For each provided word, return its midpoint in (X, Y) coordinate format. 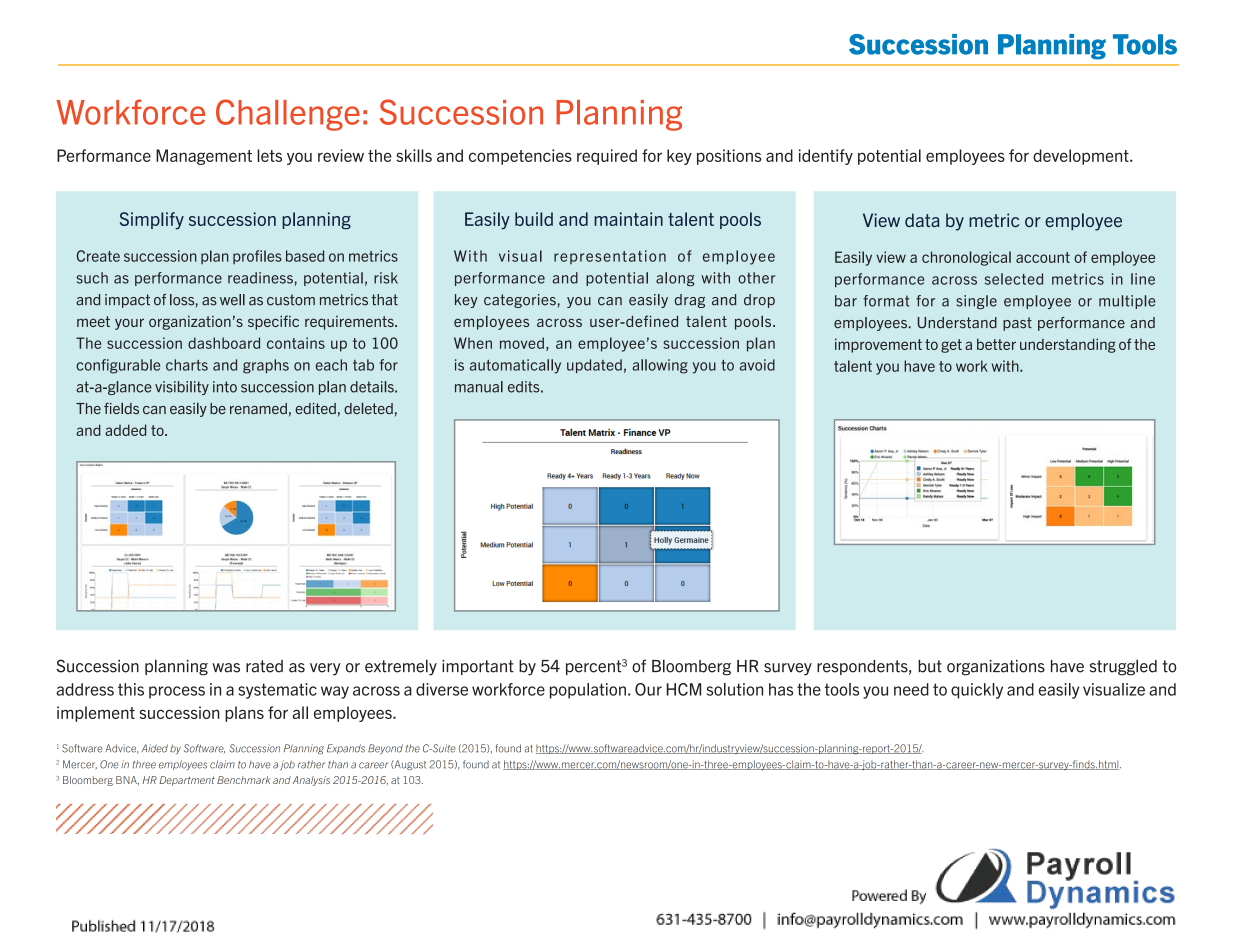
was (226, 668)
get (951, 346)
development (1082, 157)
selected (1014, 279)
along (675, 279)
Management (204, 157)
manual (479, 387)
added (125, 430)
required (607, 157)
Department (187, 781)
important (478, 667)
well (232, 300)
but (930, 666)
